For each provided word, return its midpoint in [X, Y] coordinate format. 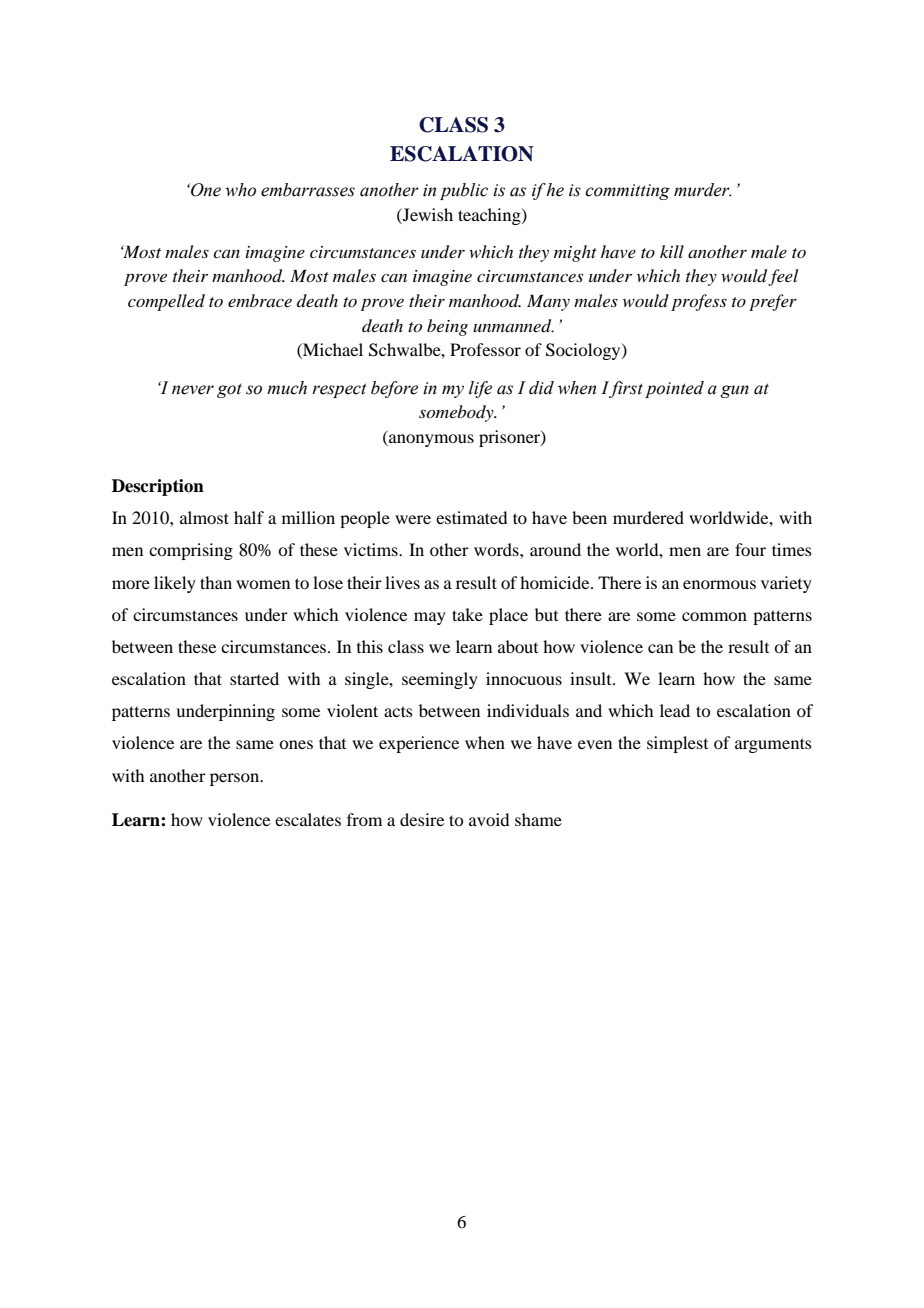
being [447, 327]
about [518, 646]
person [236, 779]
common [714, 616]
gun [735, 391]
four [750, 549]
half [249, 517]
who [240, 190]
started [254, 678]
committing [627, 192]
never [193, 390]
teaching [490, 216]
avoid [489, 819]
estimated [471, 517]
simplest [677, 744]
